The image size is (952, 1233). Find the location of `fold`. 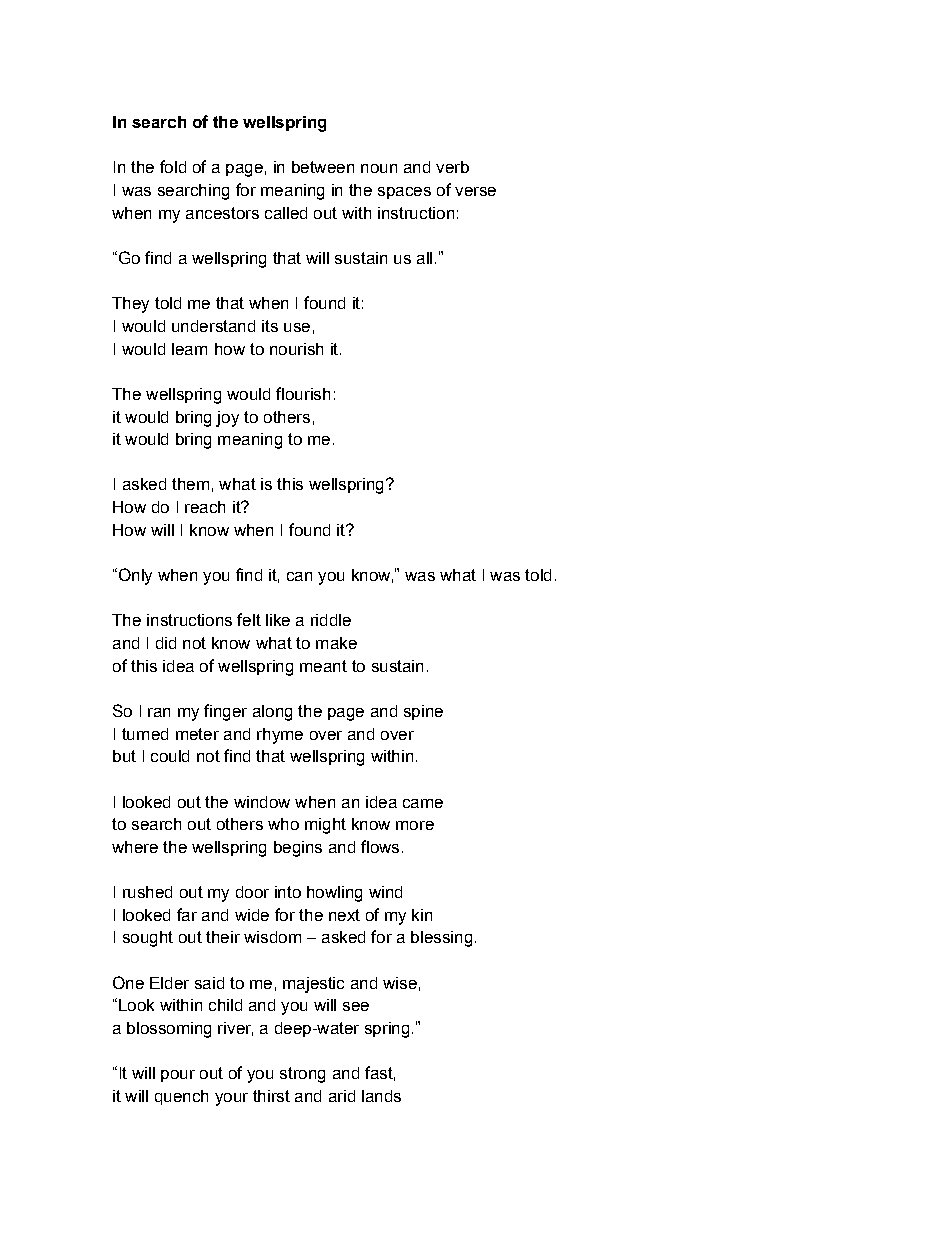

fold is located at coordinates (173, 166).
